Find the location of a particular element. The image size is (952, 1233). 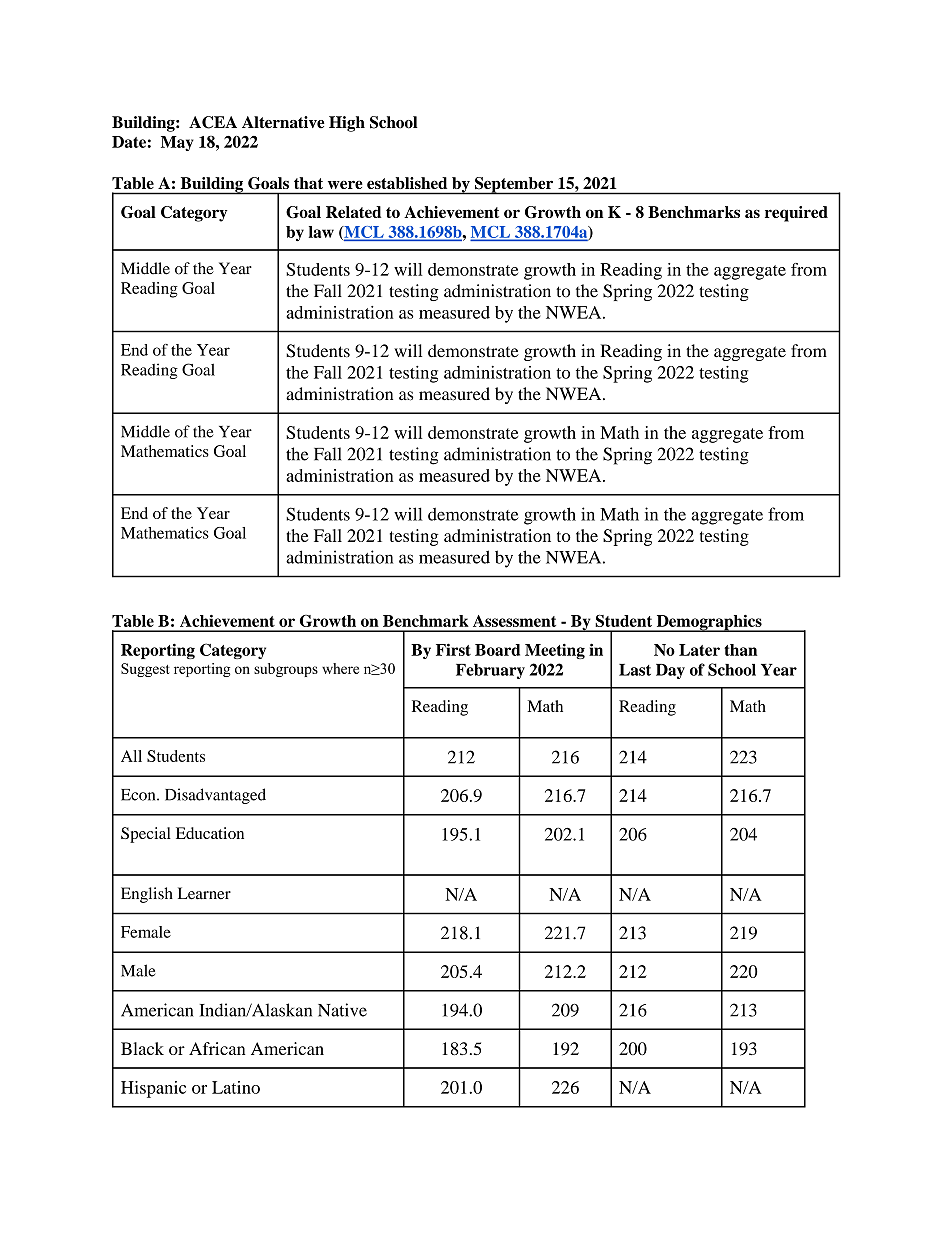

African is located at coordinates (217, 1048).
